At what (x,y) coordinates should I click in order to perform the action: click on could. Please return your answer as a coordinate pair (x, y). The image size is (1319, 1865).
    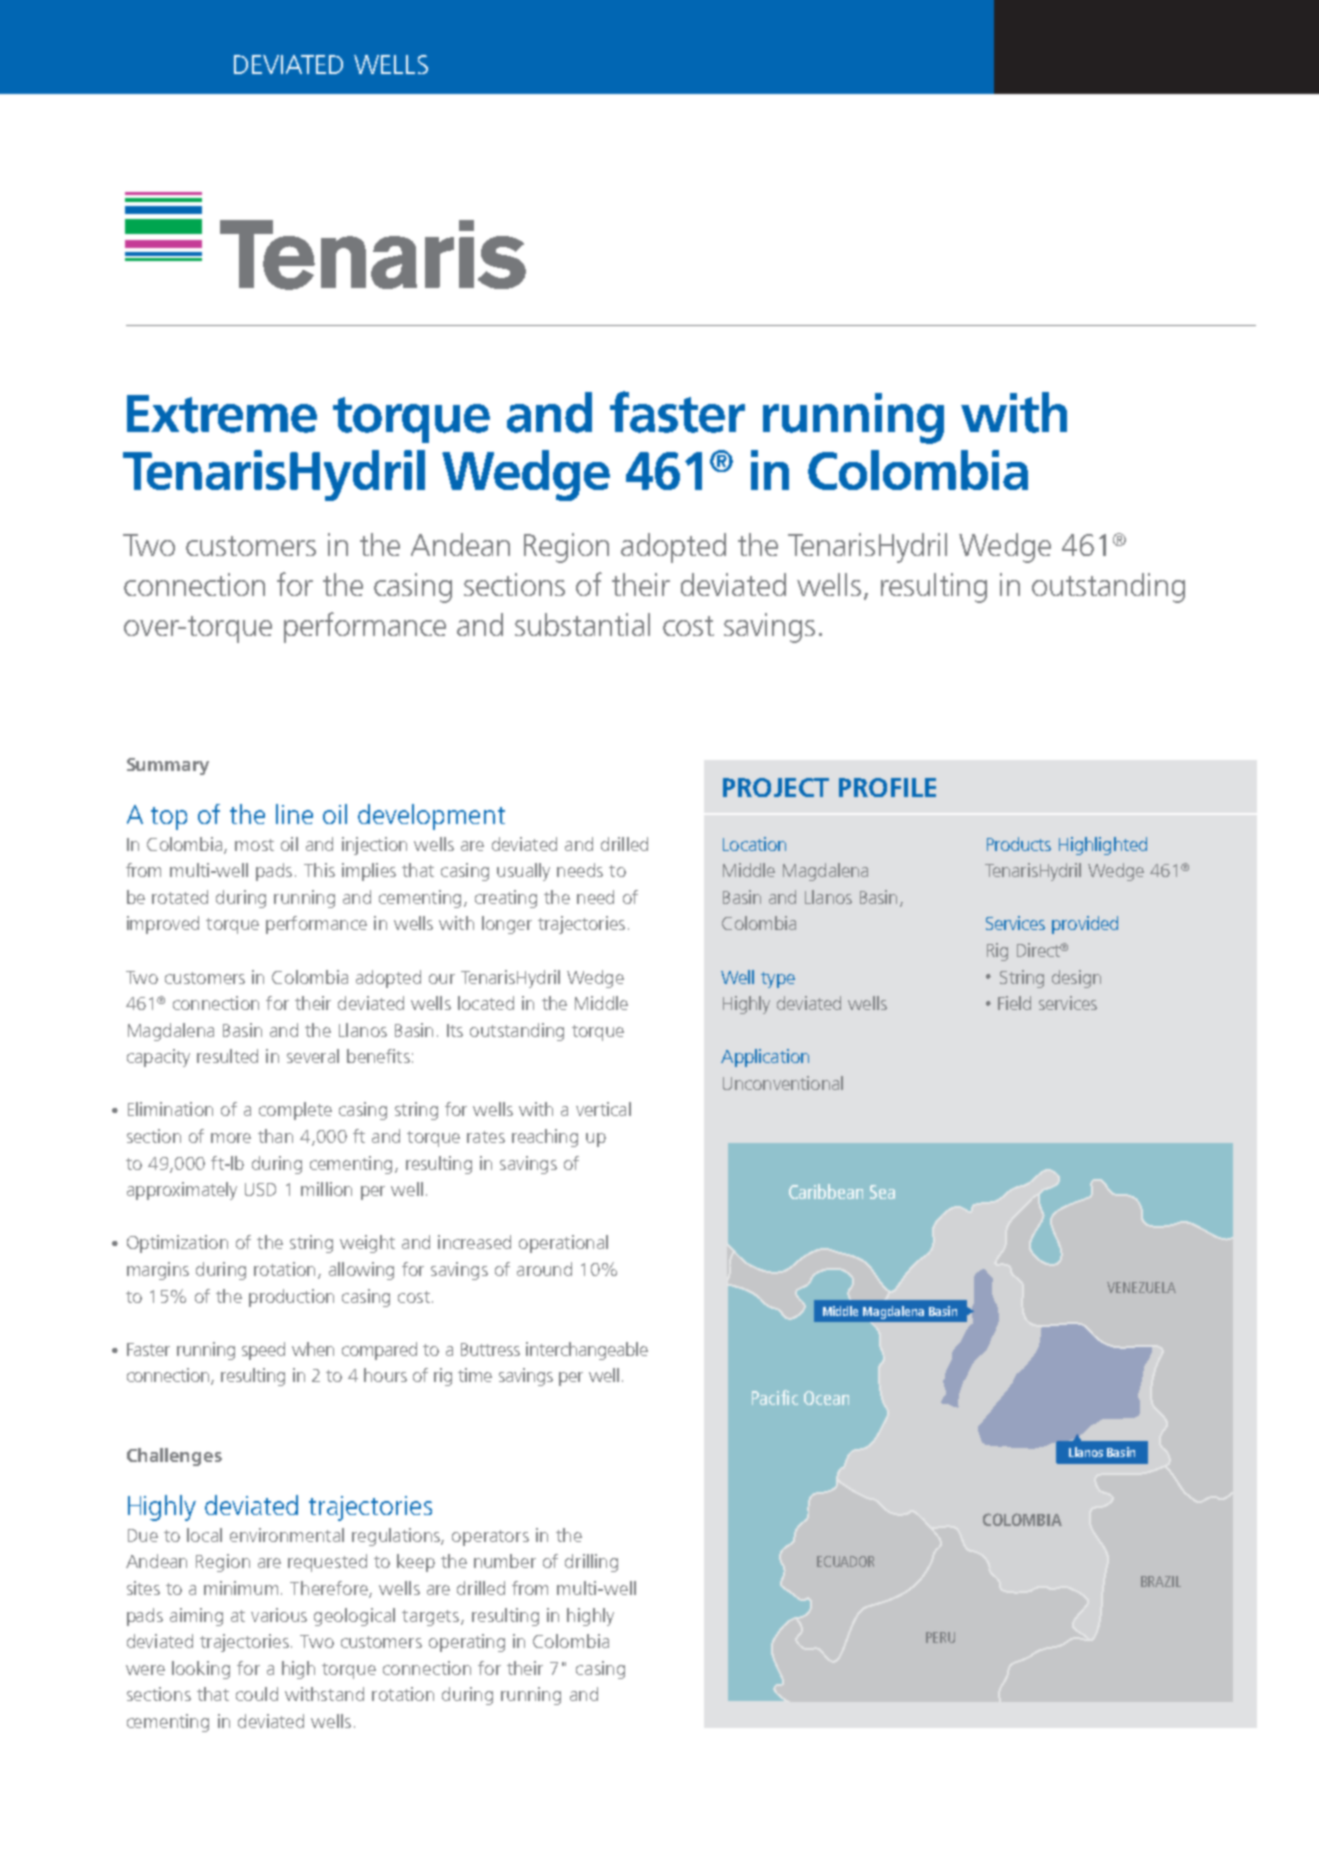
    Looking at the image, I should click on (257, 1694).
